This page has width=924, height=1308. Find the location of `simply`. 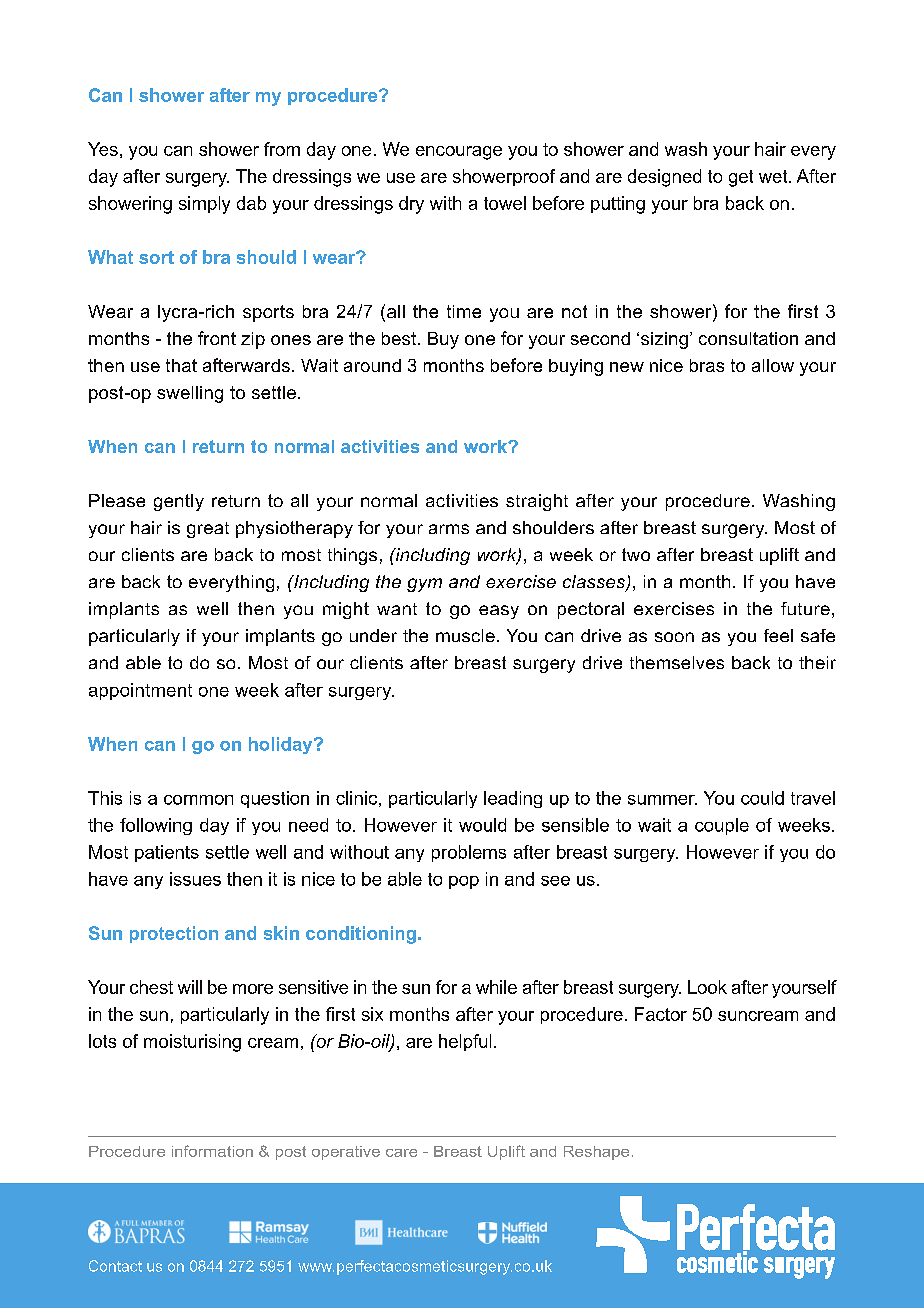

simply is located at coordinates (204, 205).
